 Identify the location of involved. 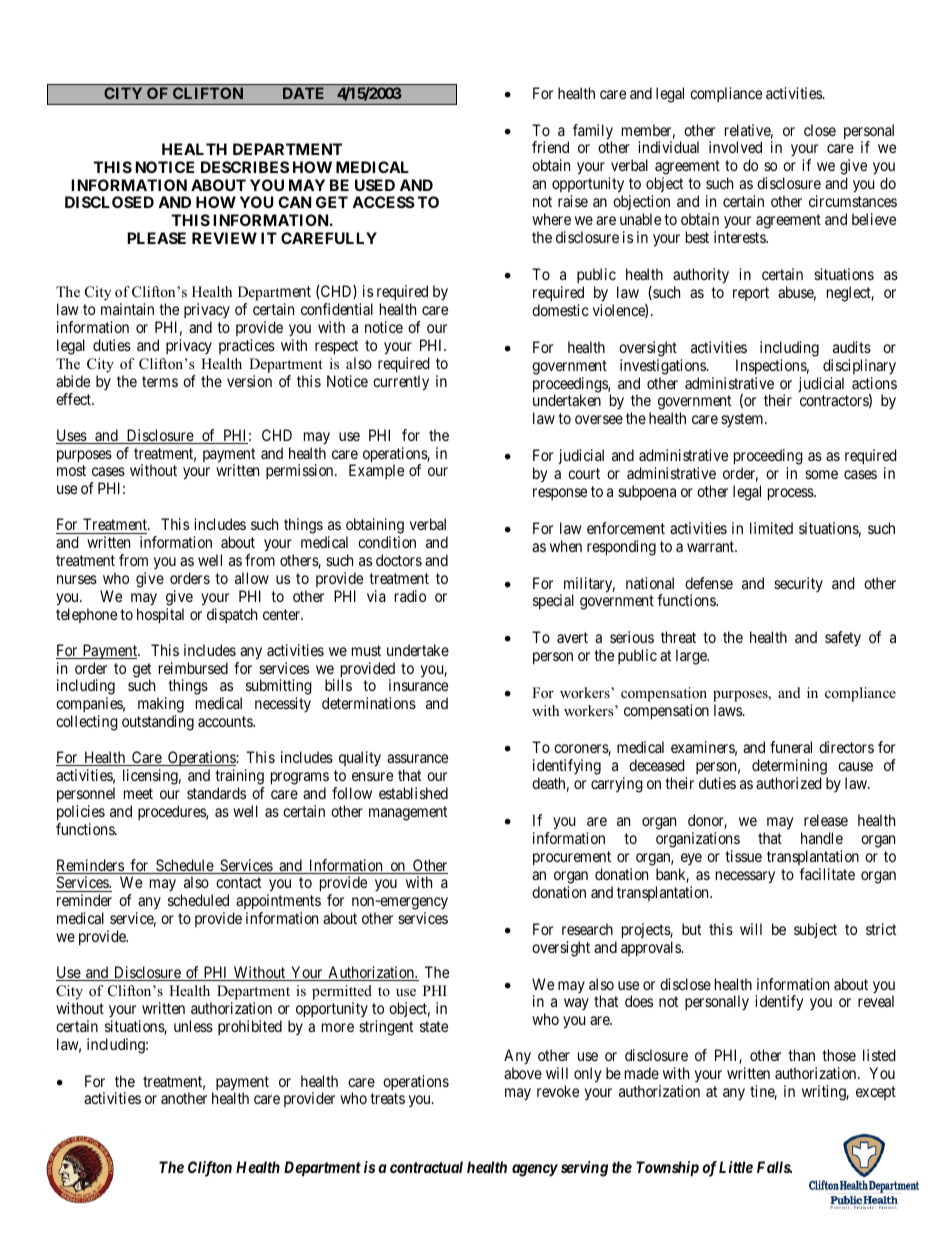
(735, 147).
